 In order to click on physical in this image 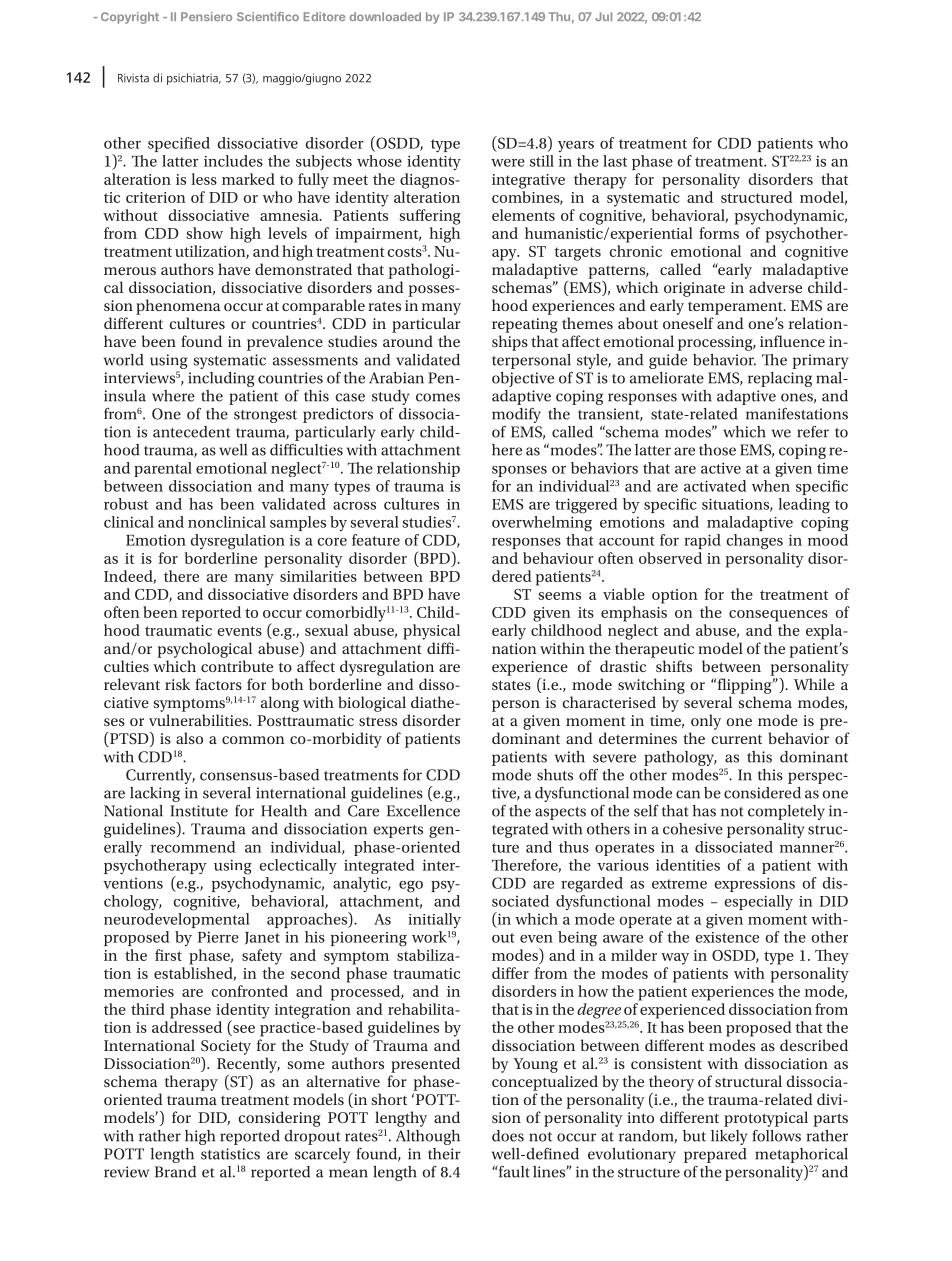, I will do `click(431, 632)`.
